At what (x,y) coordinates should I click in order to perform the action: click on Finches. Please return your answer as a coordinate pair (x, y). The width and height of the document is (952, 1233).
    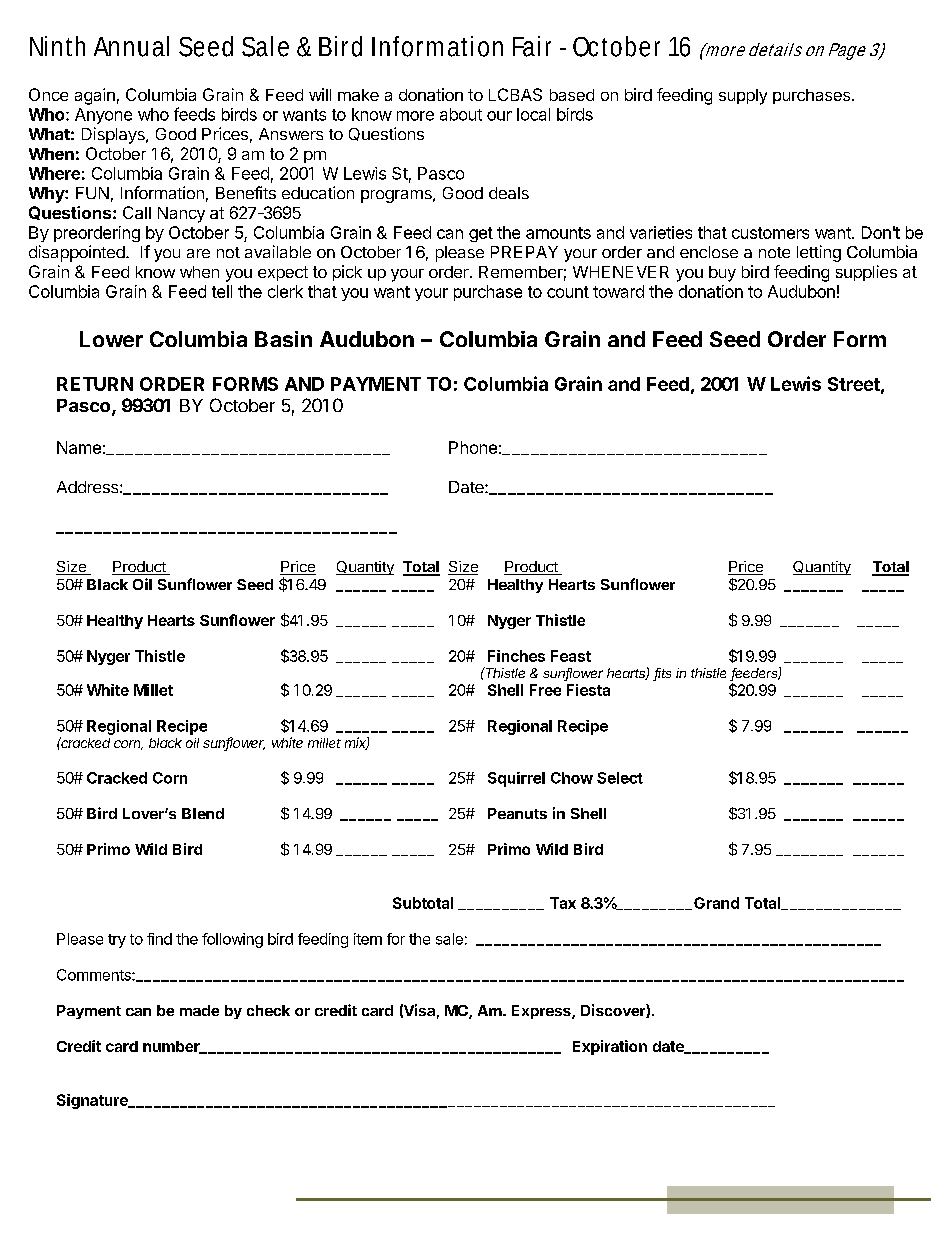
    Looking at the image, I should click on (516, 656).
